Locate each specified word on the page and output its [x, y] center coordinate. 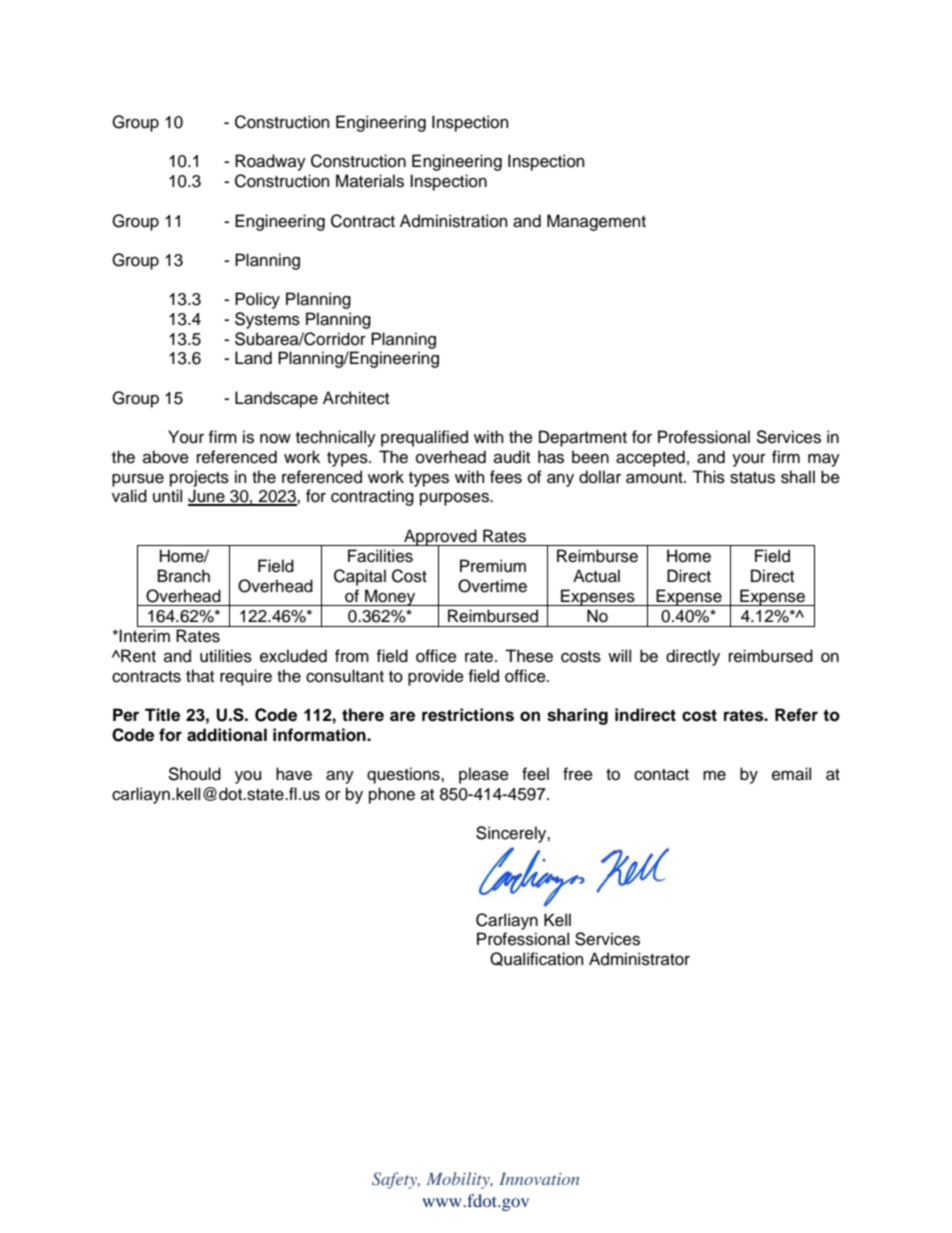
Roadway [270, 162]
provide [436, 677]
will [619, 655]
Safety [396, 1180]
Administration [453, 221]
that [200, 676]
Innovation [539, 1179]
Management [596, 222]
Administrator [639, 959]
